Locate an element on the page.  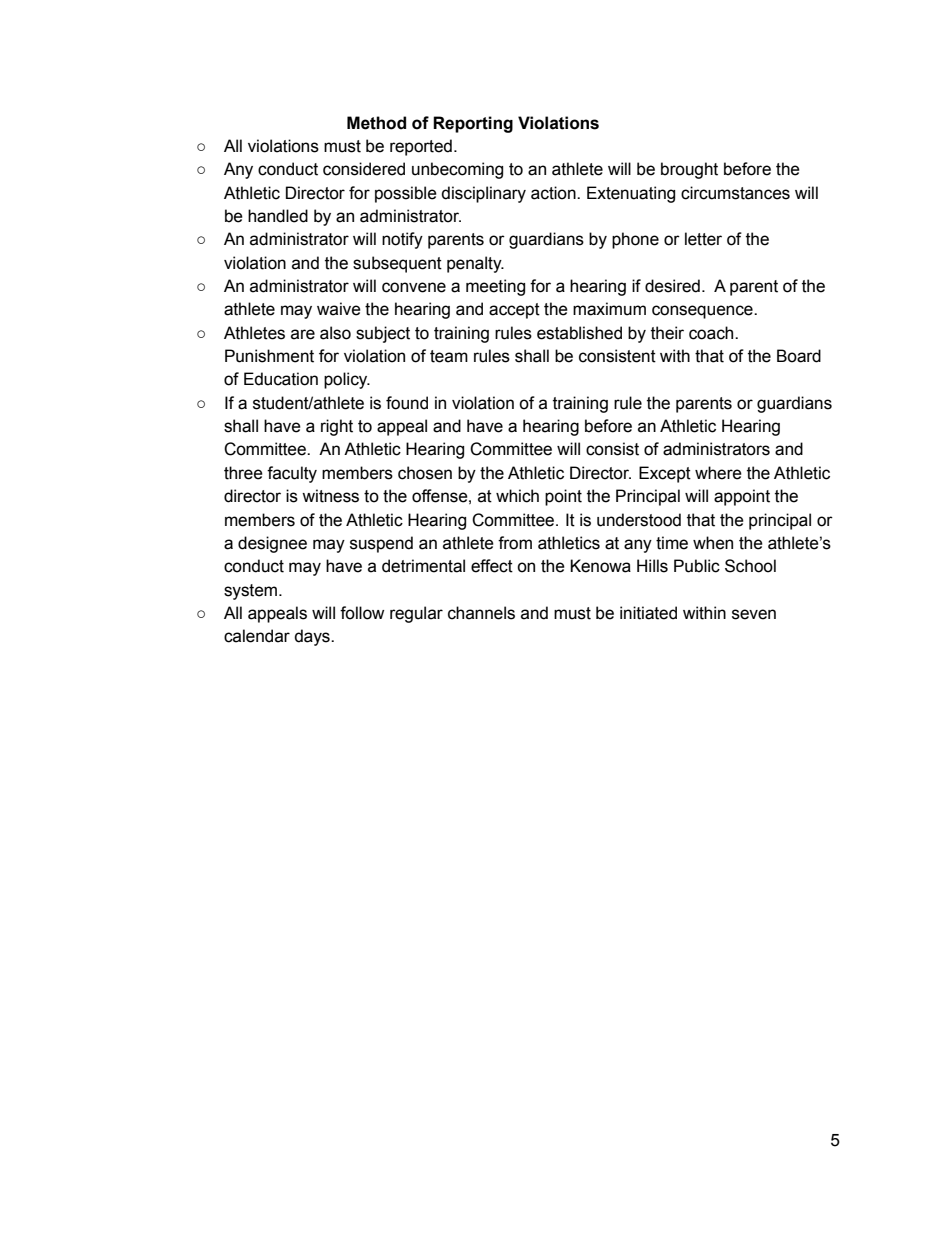
Education is located at coordinates (281, 379).
